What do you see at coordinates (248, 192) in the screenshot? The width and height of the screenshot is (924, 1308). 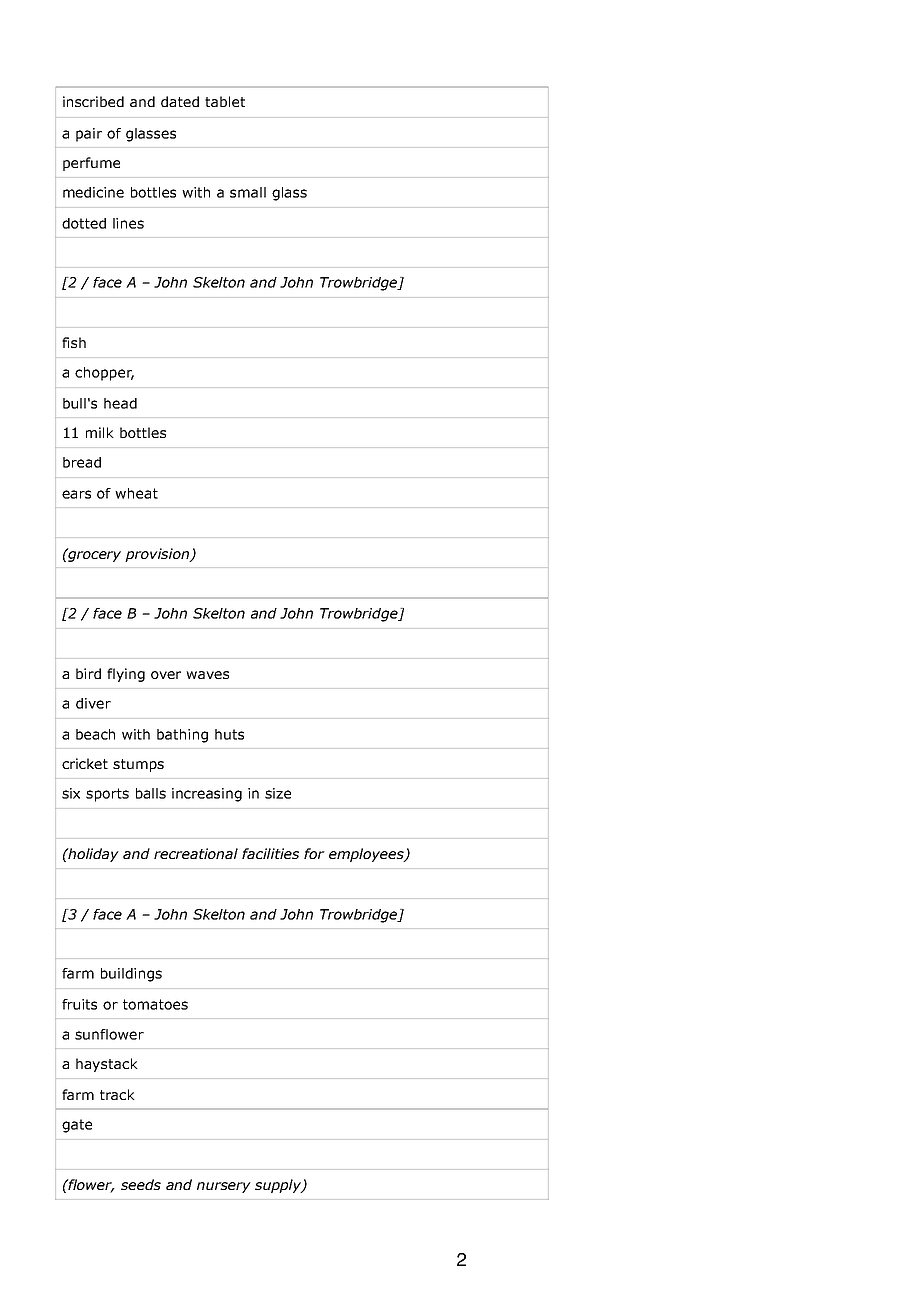 I see `small` at bounding box center [248, 192].
